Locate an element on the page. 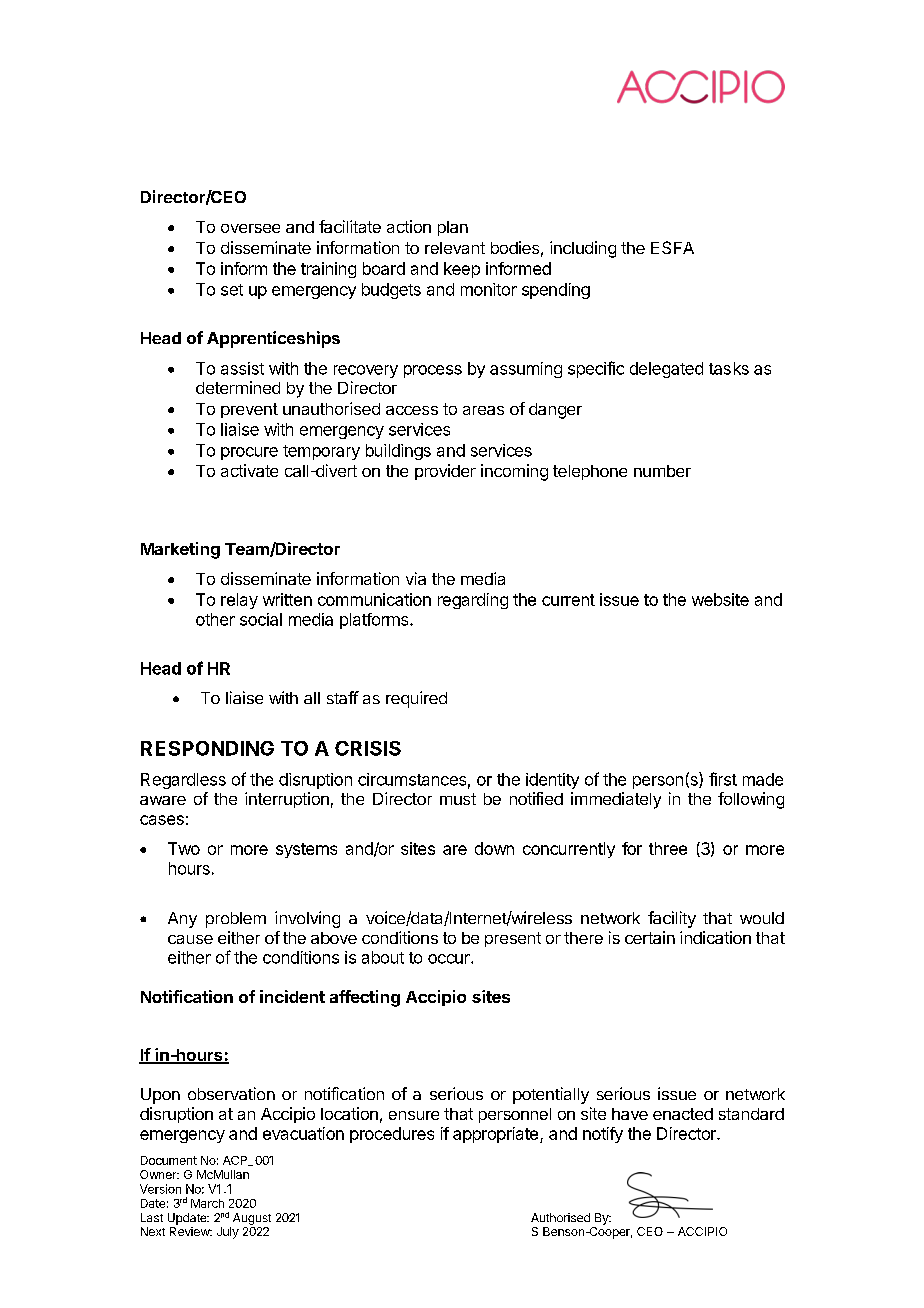 The height and width of the image is (1308, 924). relevant is located at coordinates (455, 248).
